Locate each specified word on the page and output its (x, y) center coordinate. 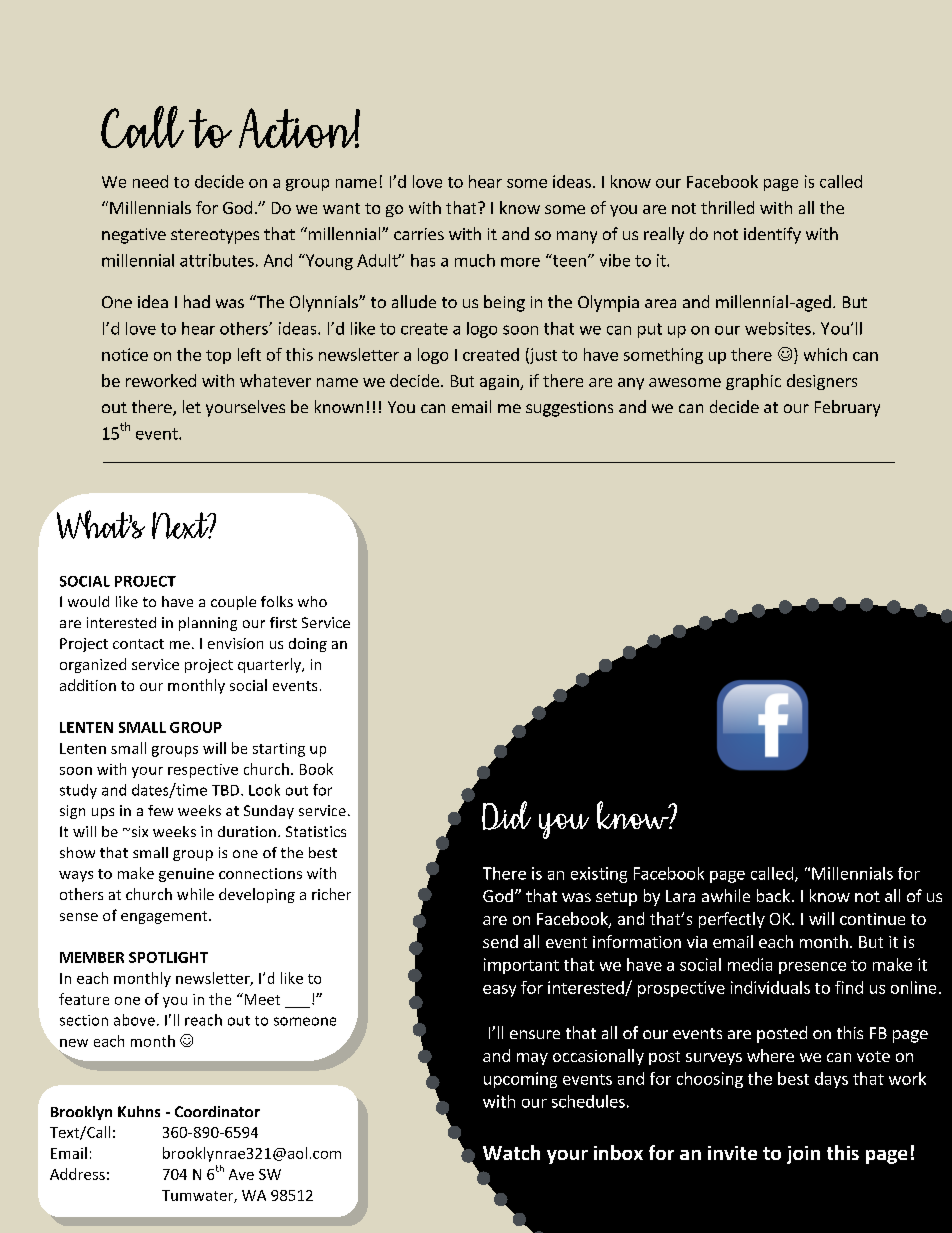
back (773, 895)
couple (233, 603)
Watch (511, 1152)
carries (419, 234)
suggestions (569, 409)
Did (506, 815)
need (150, 181)
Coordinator (217, 1111)
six (138, 831)
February (847, 408)
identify (772, 235)
